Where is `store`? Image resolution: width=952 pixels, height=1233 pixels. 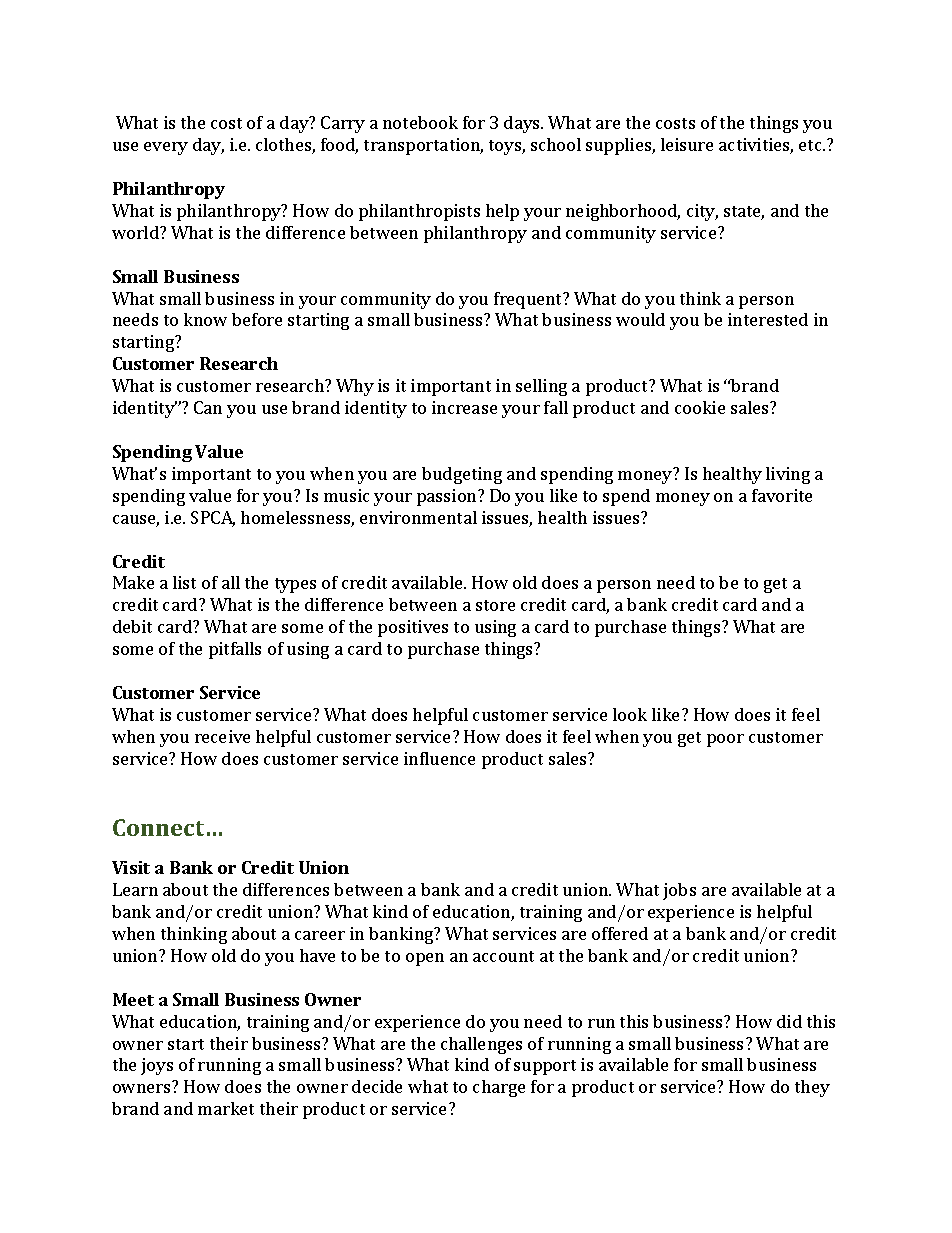
store is located at coordinates (495, 605).
